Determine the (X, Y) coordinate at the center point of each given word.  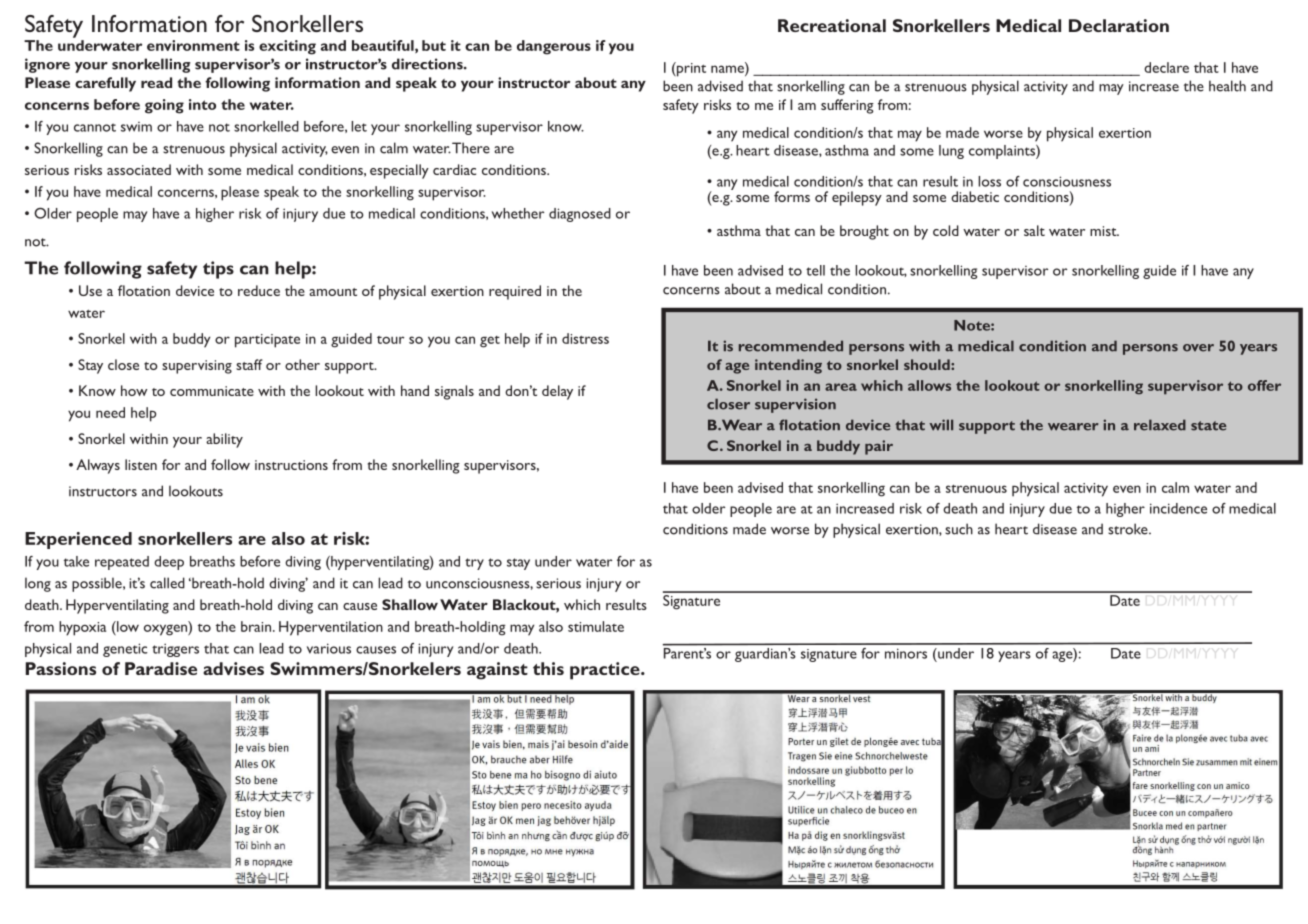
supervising (197, 367)
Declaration (1119, 25)
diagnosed (580, 215)
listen (141, 464)
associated (139, 169)
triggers (175, 650)
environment (193, 45)
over (1198, 348)
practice (606, 671)
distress (585, 338)
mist (1104, 231)
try (474, 564)
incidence (1178, 508)
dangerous (554, 47)
